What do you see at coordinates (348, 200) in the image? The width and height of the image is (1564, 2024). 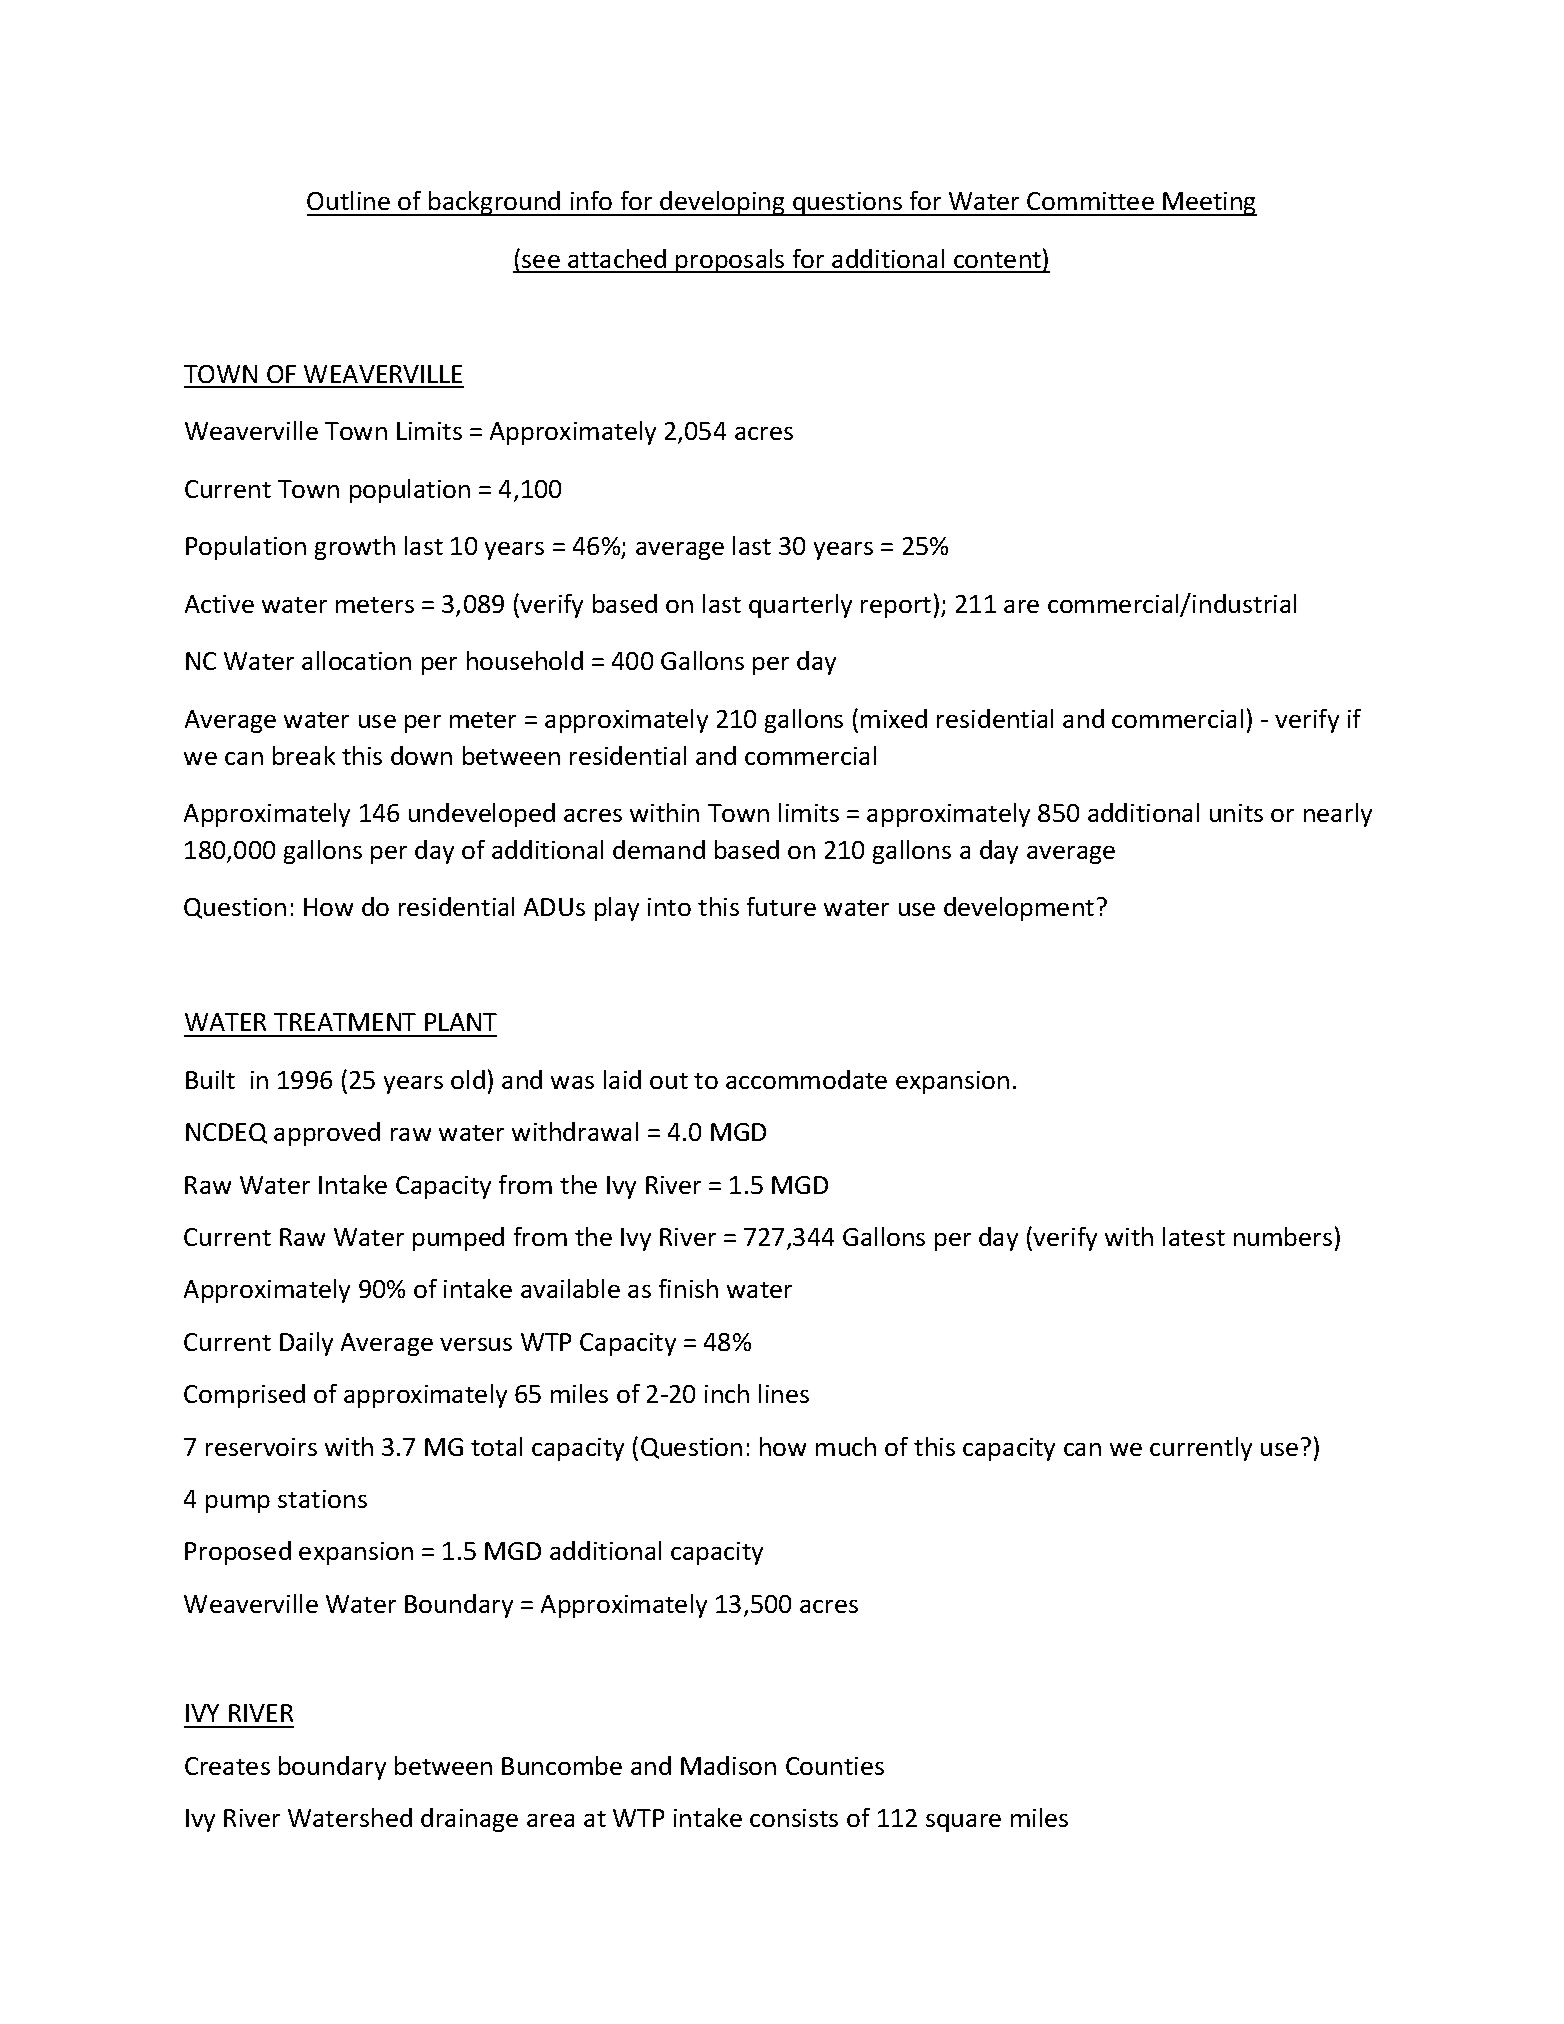 I see `Outline` at bounding box center [348, 200].
